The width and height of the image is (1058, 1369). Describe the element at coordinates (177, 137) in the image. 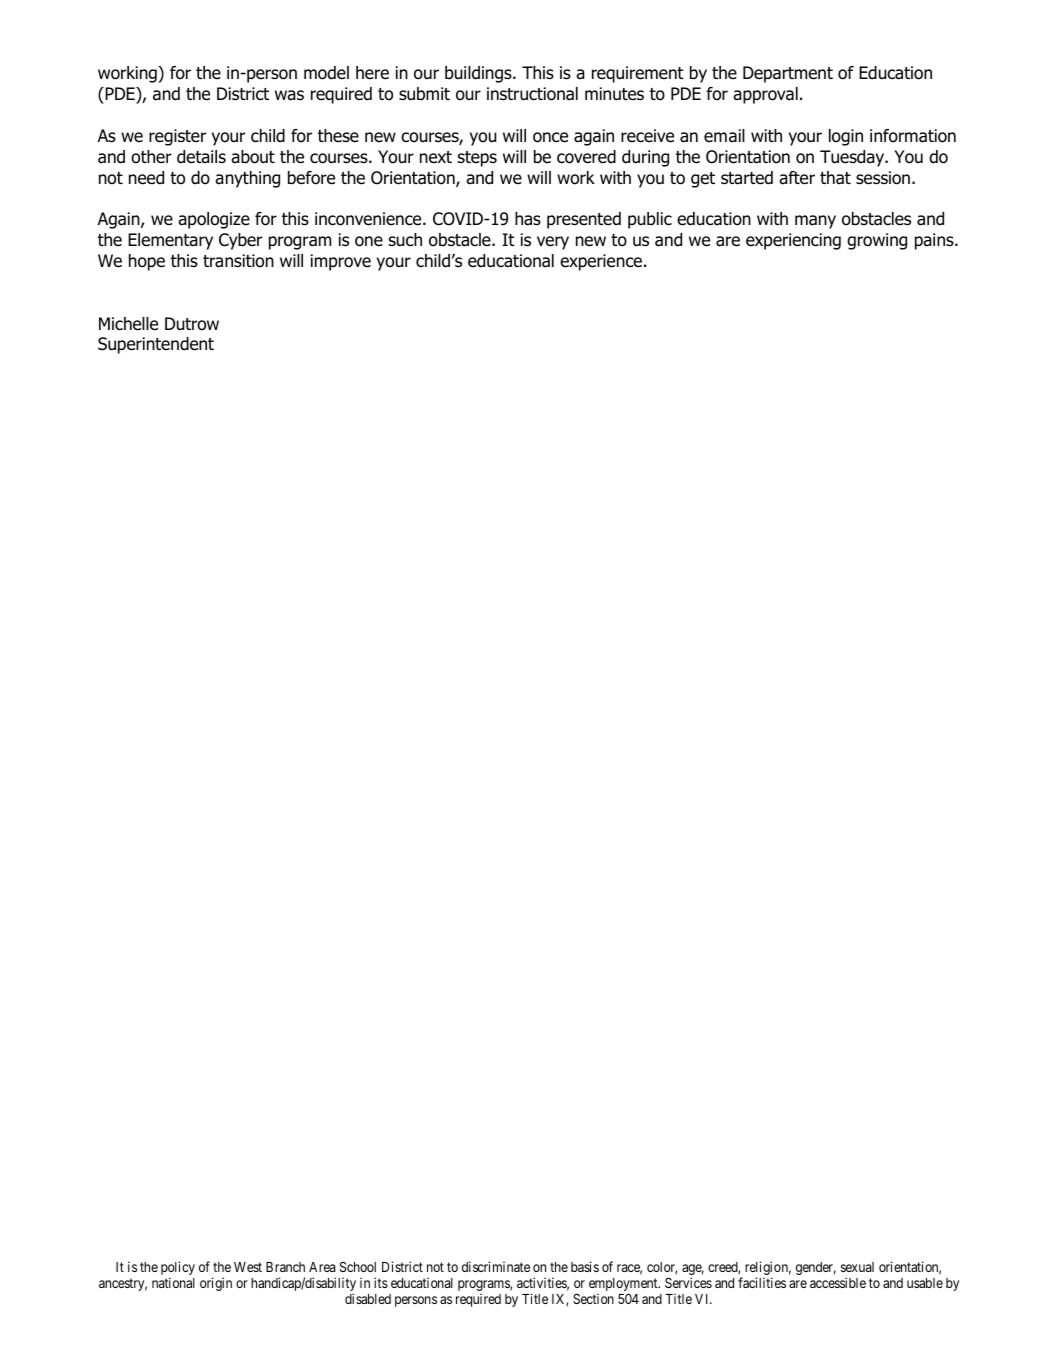

I see `register` at that location.
